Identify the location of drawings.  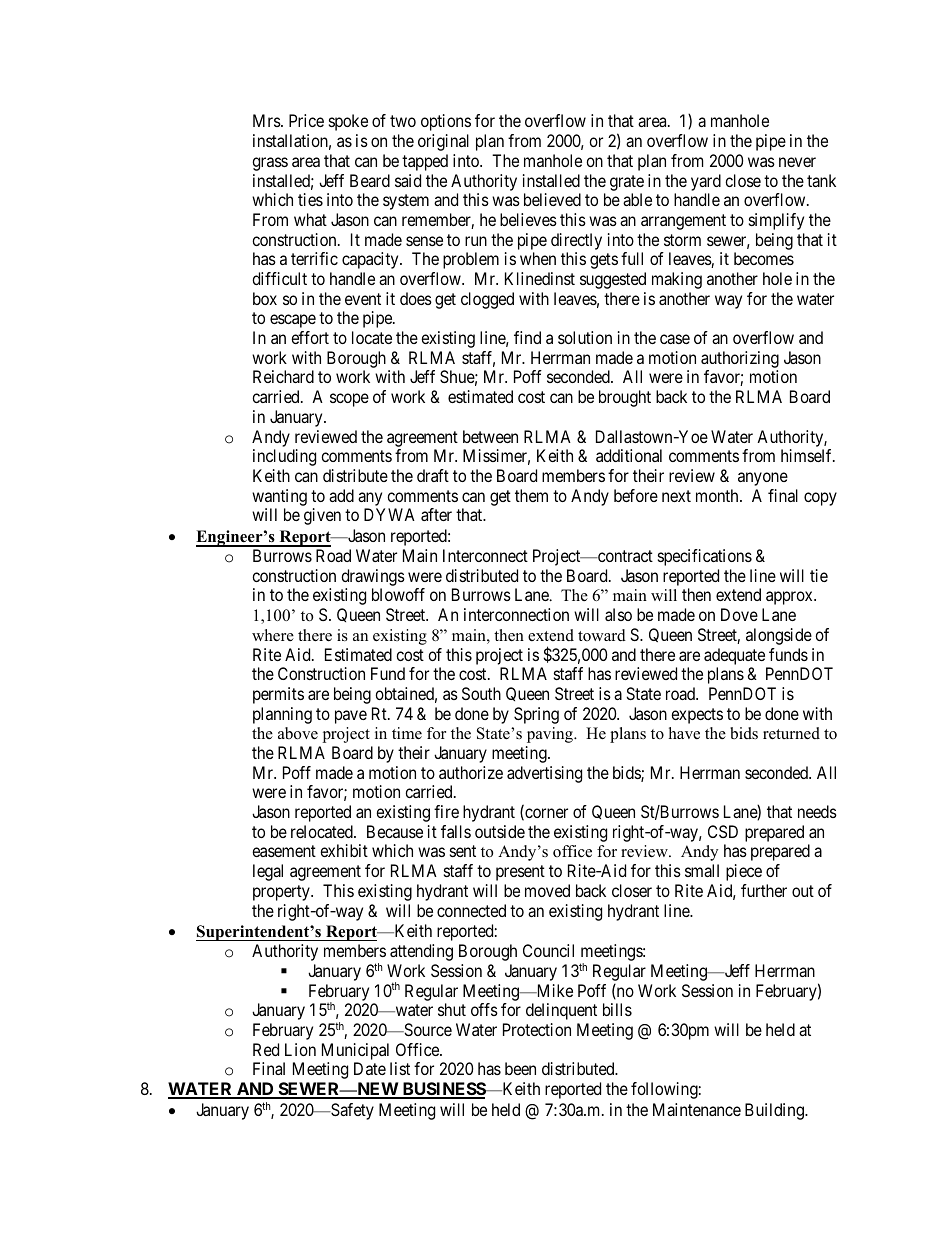
(373, 577).
